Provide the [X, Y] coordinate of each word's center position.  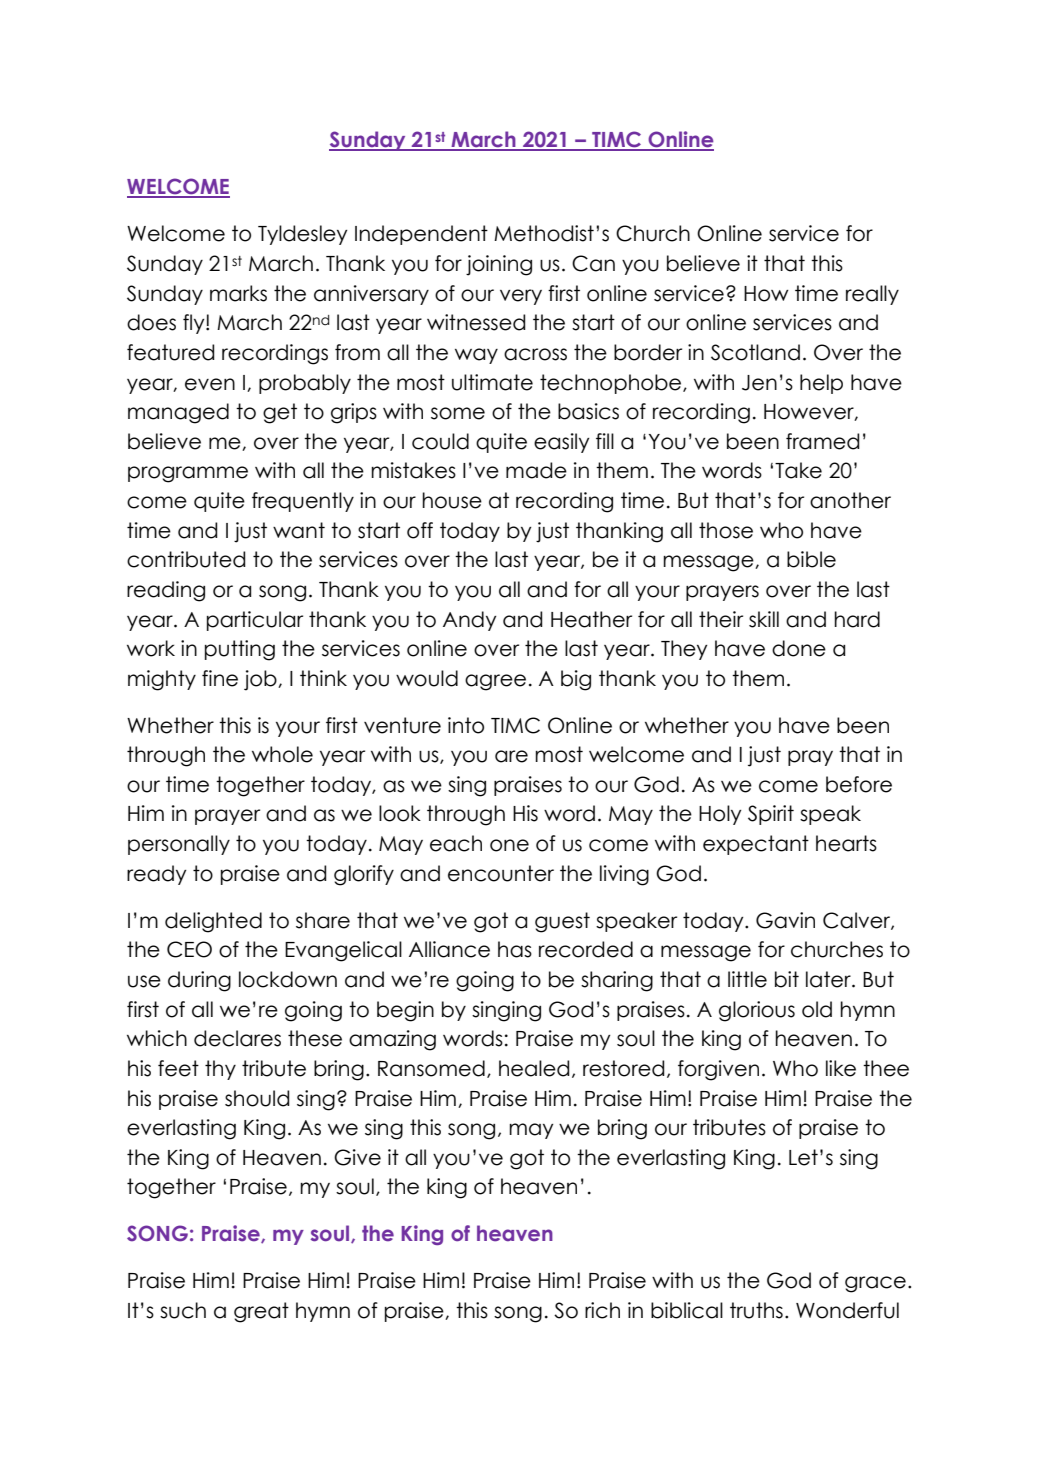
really [872, 295]
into [466, 725]
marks [238, 293]
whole [282, 754]
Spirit [771, 815]
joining [499, 265]
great [261, 1312]
